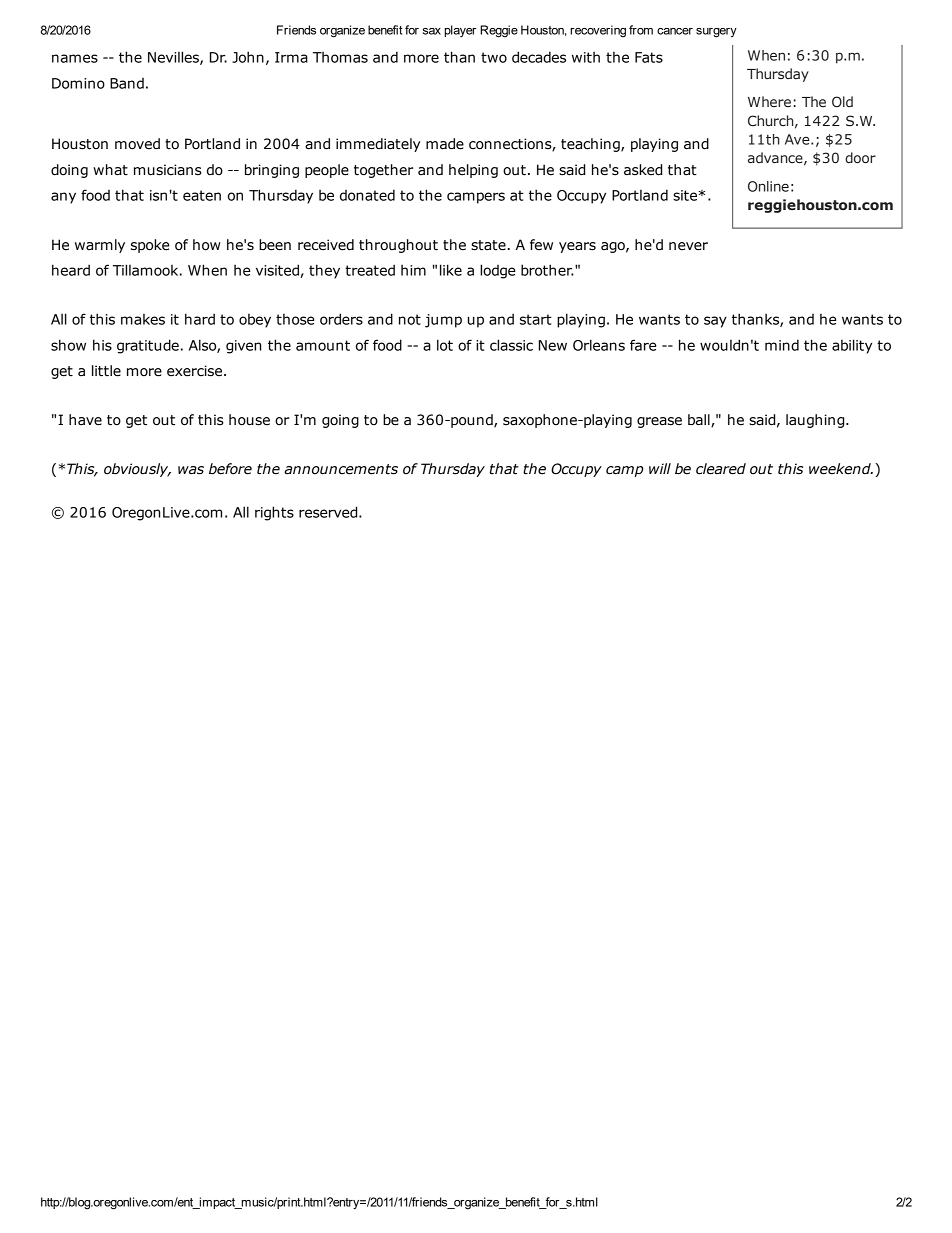 The height and width of the page is (1233, 952). I want to click on names, so click(75, 58).
